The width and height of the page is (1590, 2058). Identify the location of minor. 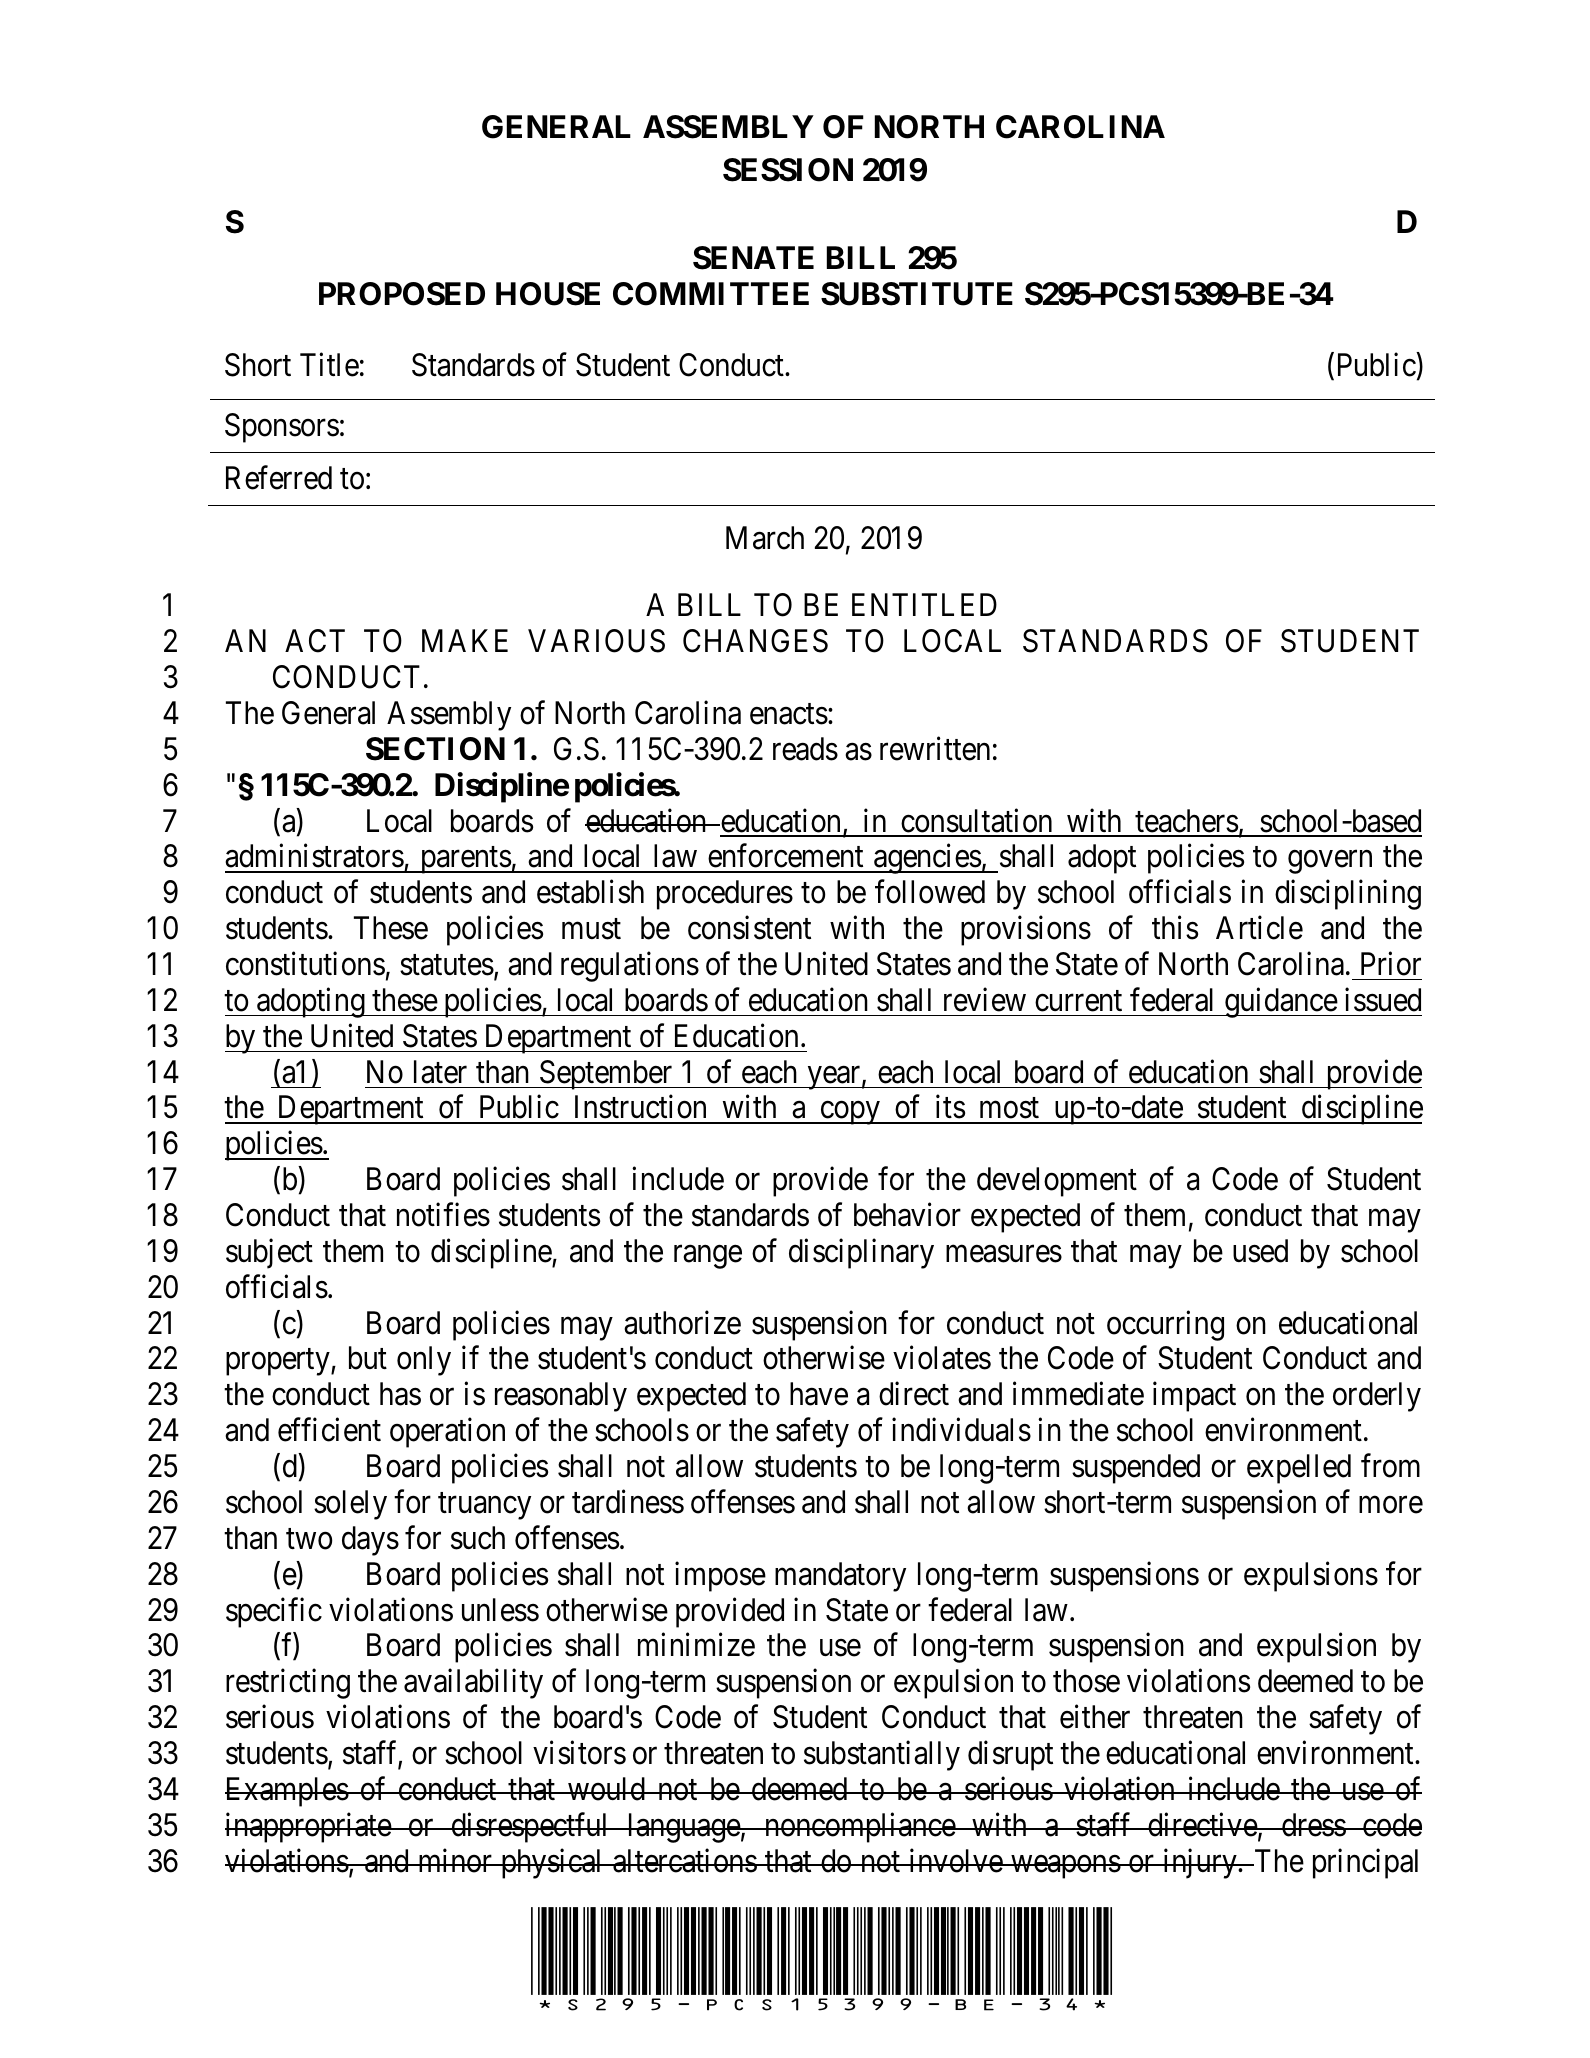
(455, 1860).
